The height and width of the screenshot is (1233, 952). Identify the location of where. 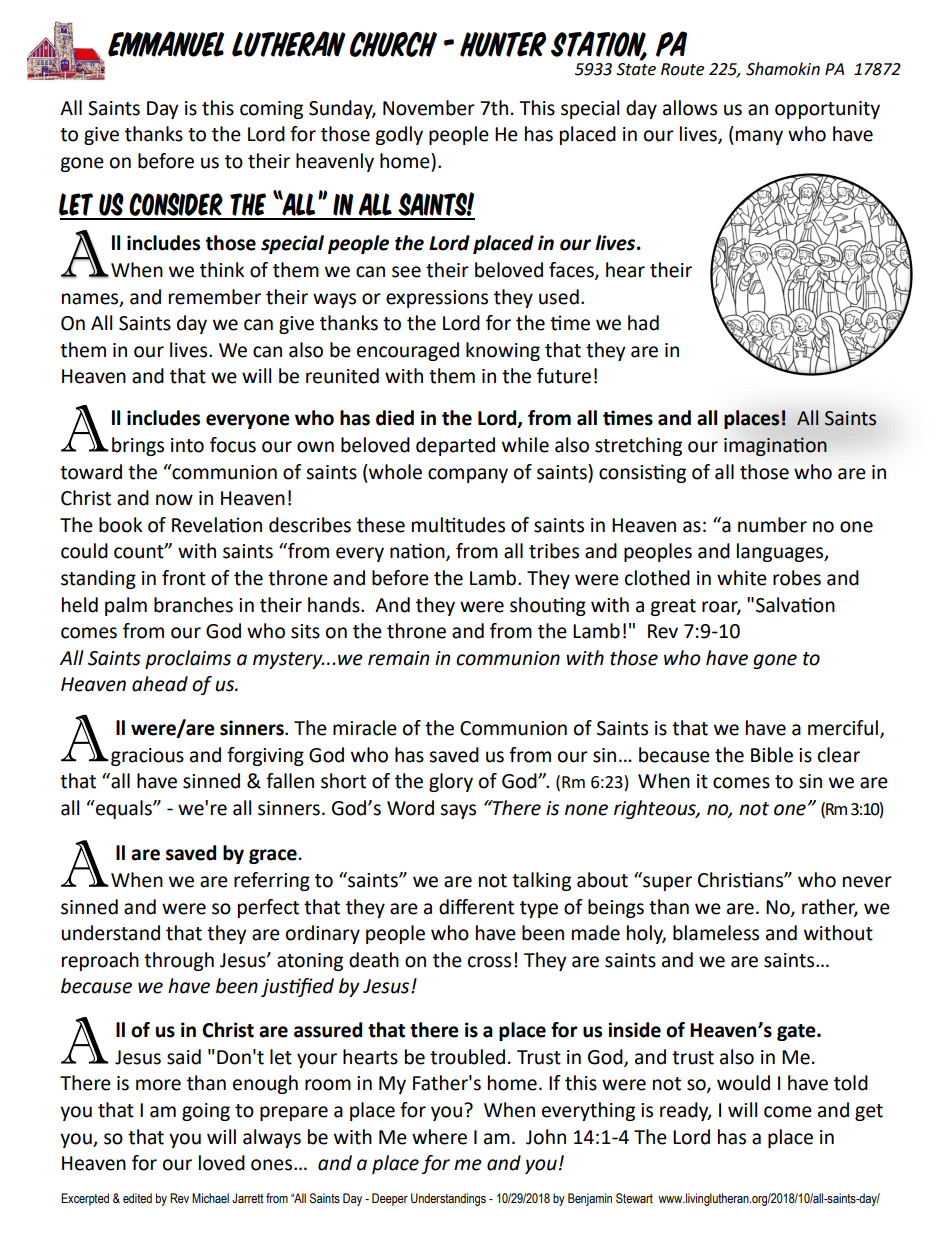
(439, 1137).
